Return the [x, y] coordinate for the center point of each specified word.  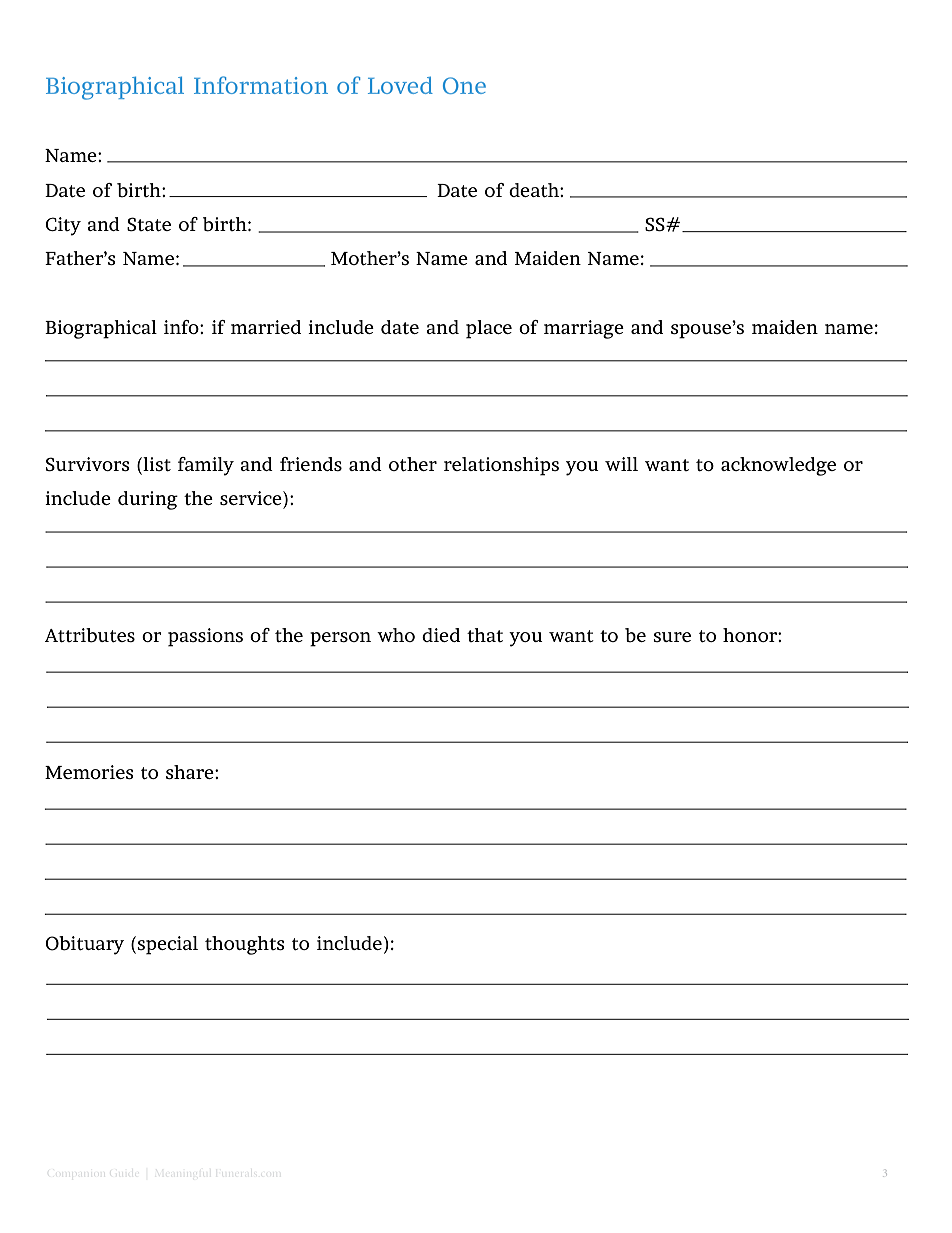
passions [205, 637]
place [489, 329]
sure [672, 637]
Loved [400, 85]
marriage [584, 329]
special [167, 945]
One [464, 85]
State [149, 224]
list [156, 464]
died [441, 635]
